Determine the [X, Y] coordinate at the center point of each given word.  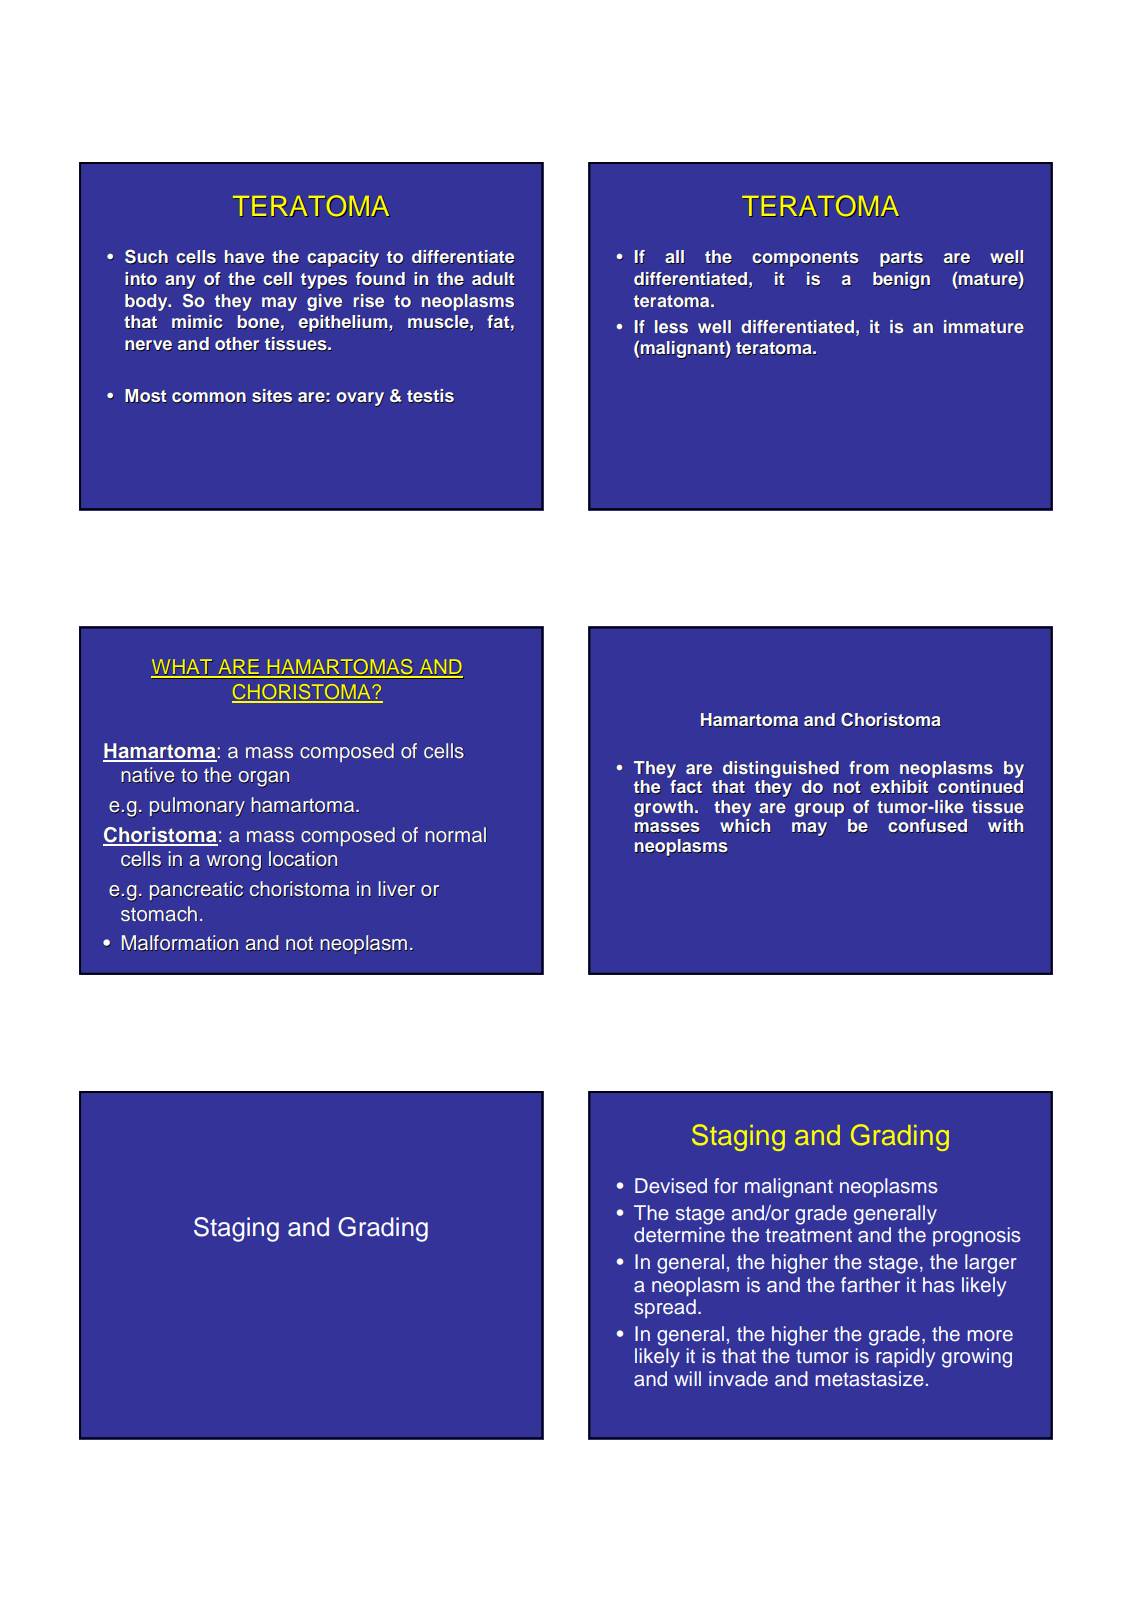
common [209, 397]
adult [493, 279]
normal [455, 834]
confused [927, 826]
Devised [671, 1186]
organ [264, 779]
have [245, 257]
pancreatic [196, 890]
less [671, 326]
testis [430, 396]
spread [665, 1308]
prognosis [976, 1237]
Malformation [180, 943]
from [869, 767]
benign [901, 281]
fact [686, 787]
